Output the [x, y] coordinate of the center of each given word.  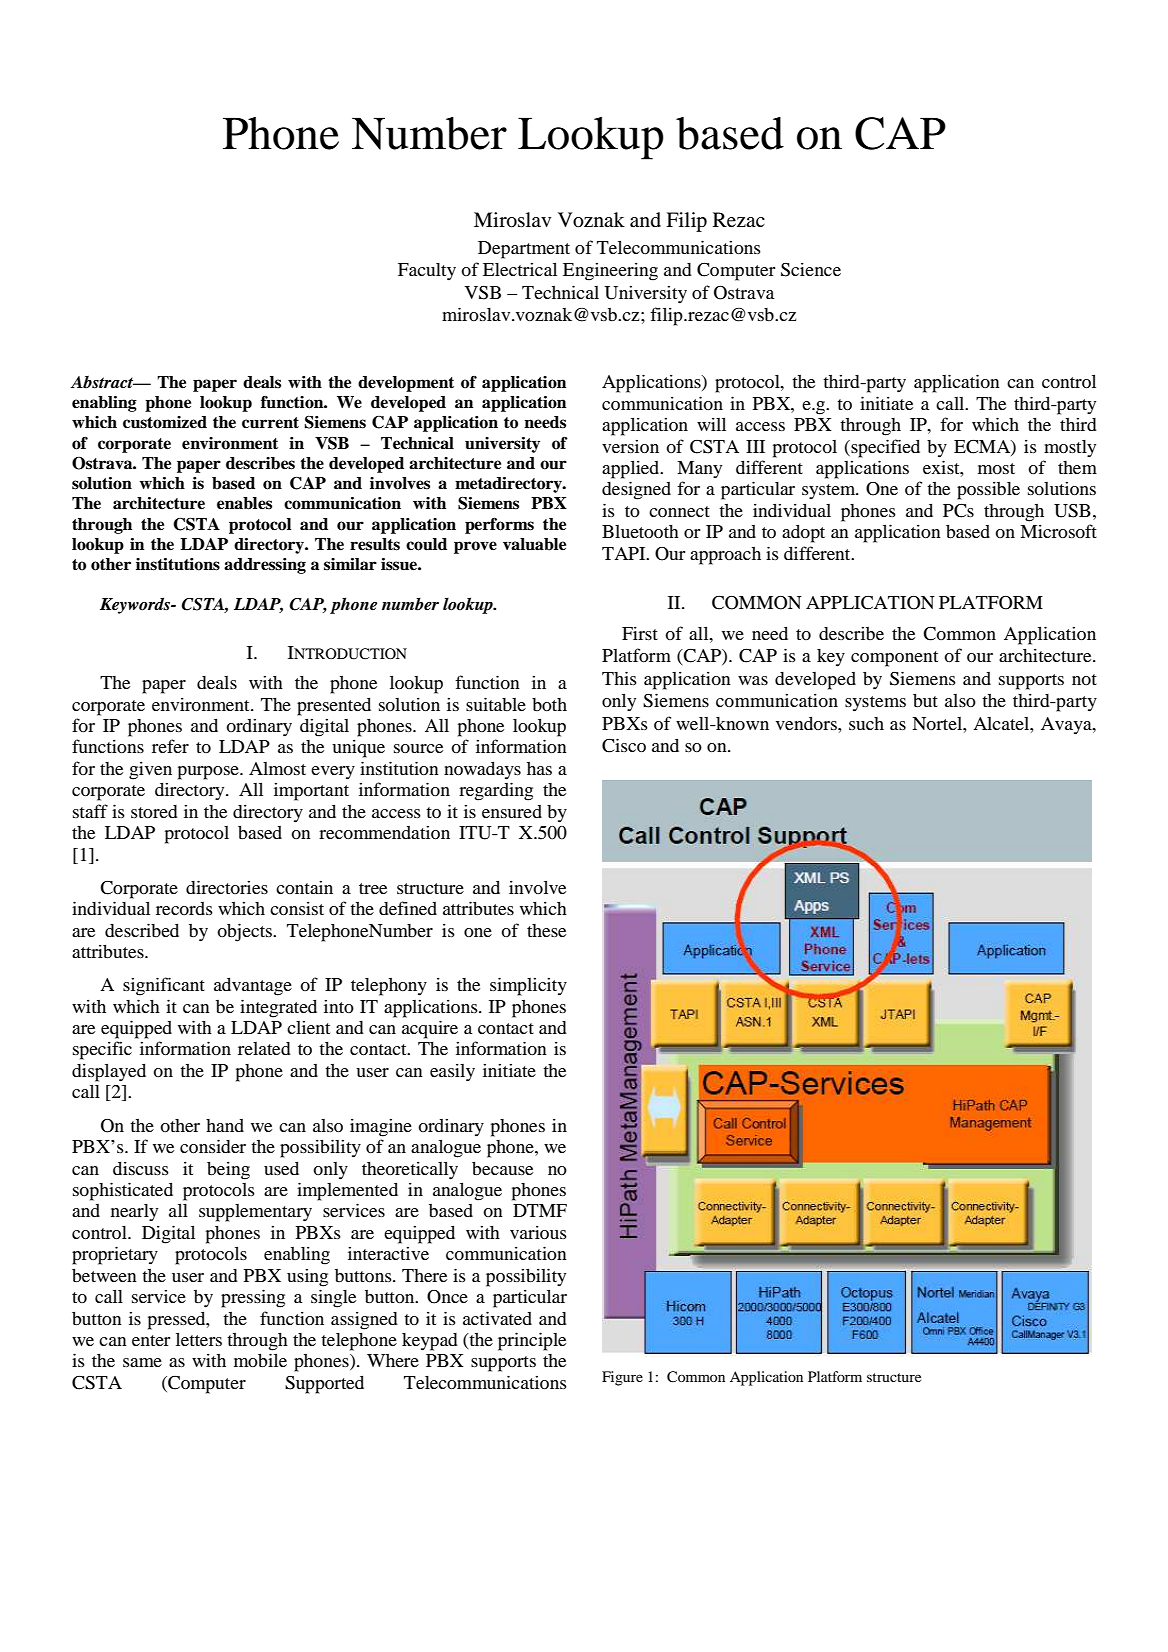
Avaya [1067, 726]
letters [199, 1339]
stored [154, 811]
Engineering [610, 271]
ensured [512, 811]
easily [452, 1072]
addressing [265, 566]
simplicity [528, 986]
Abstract [103, 382]
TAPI [625, 553]
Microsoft [1058, 531]
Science [811, 269]
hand [225, 1125]
